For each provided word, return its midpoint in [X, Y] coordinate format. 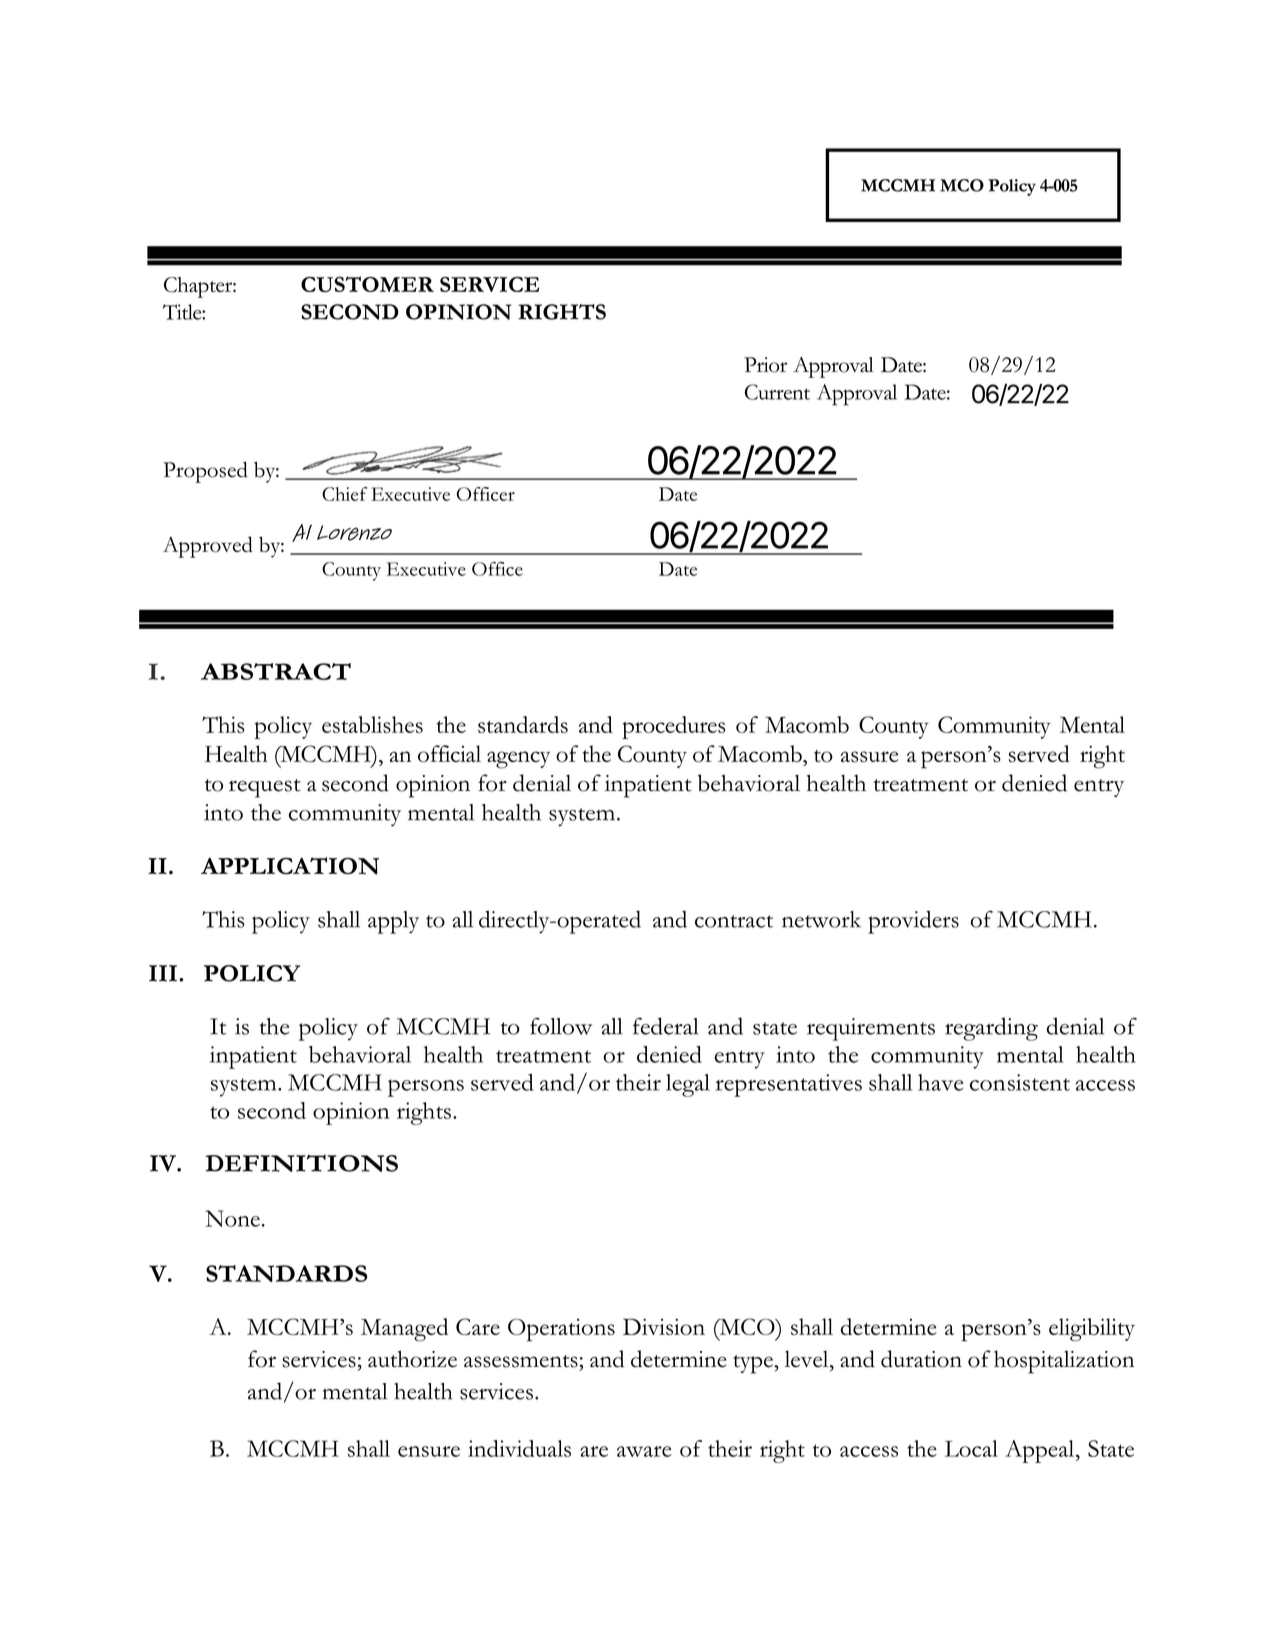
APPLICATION [290, 866]
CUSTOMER [367, 284]
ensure [429, 1451]
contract [734, 921]
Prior [765, 365]
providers [913, 922]
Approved [208, 547]
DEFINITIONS [302, 1163]
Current [777, 392]
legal [688, 1085]
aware [644, 1451]
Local [971, 1448]
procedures [673, 727]
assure [869, 757]
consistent [1020, 1082]
